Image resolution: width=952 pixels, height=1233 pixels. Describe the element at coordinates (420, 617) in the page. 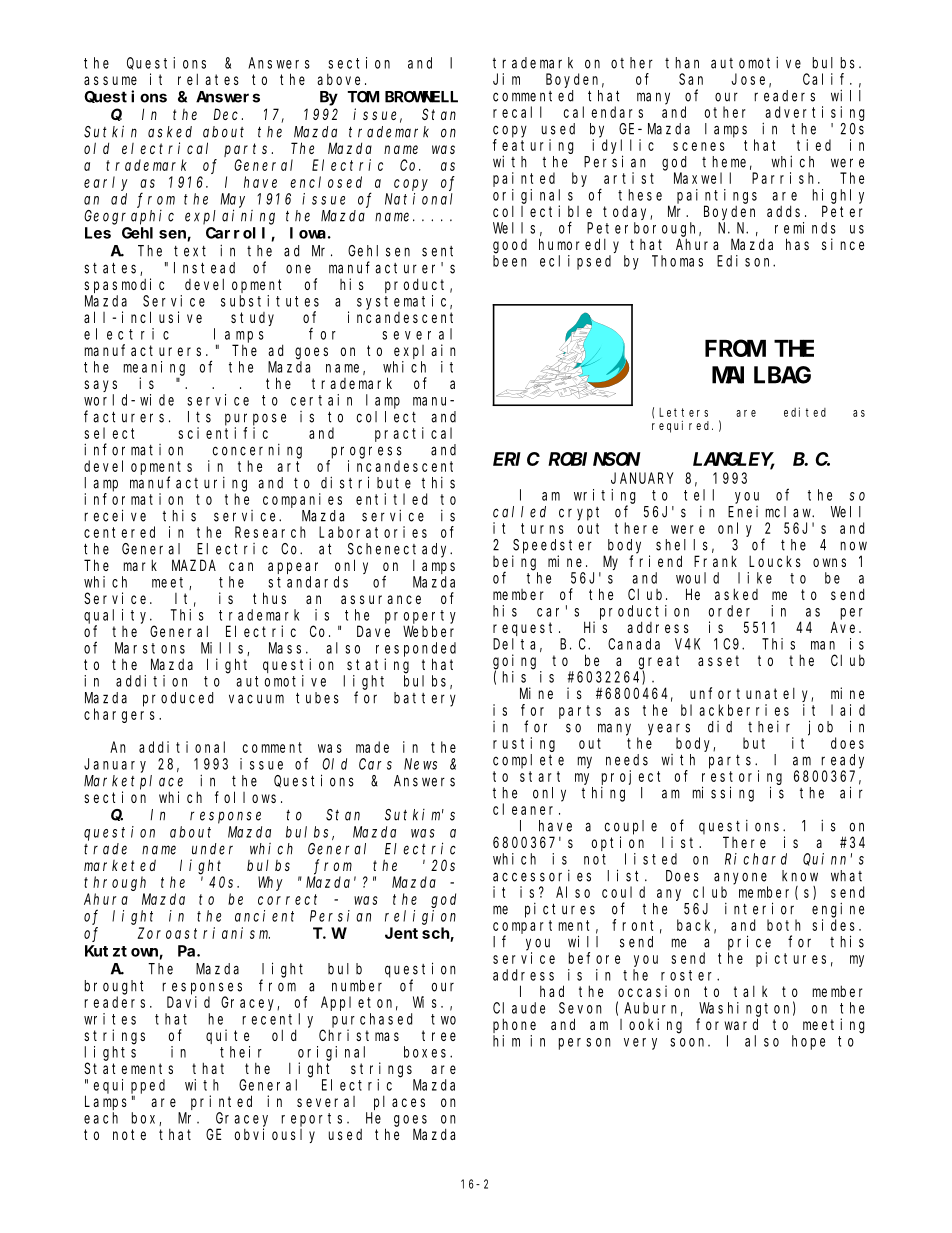

I see `property` at that location.
